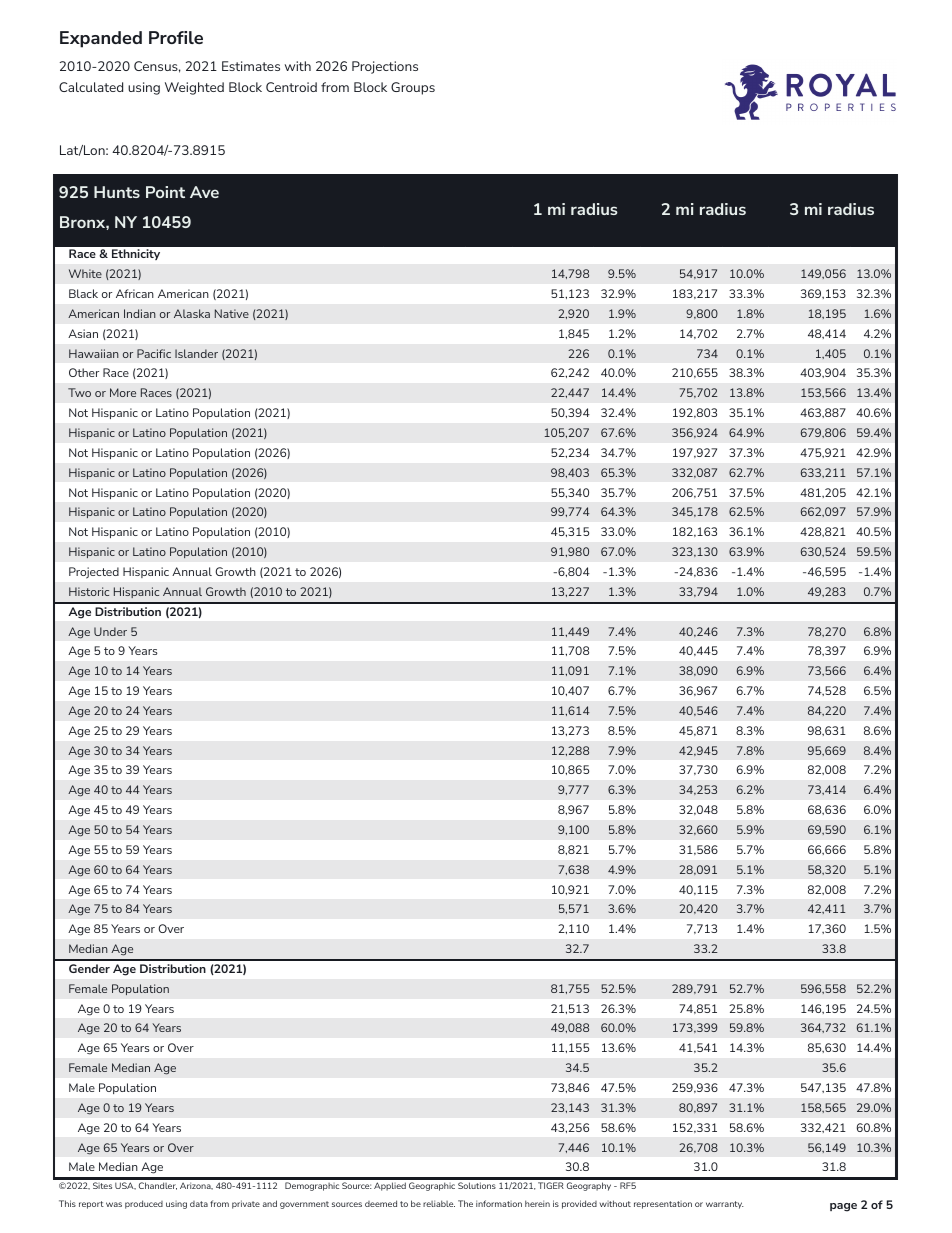  What do you see at coordinates (477, 1185) in the screenshot?
I see `Solutions` at bounding box center [477, 1185].
